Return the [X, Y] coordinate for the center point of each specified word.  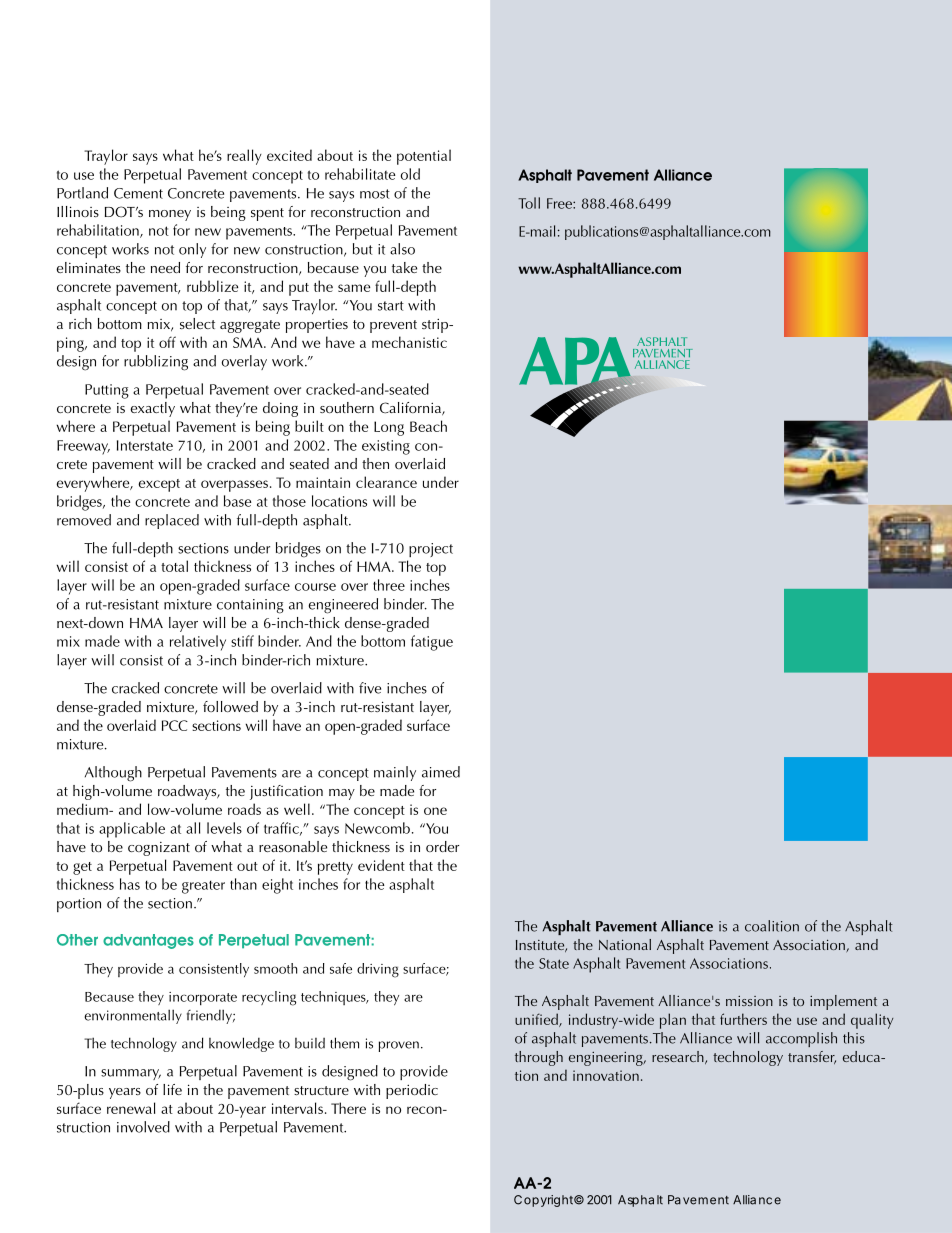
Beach [428, 426]
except [159, 485]
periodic [412, 1091]
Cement [138, 193]
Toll [529, 203]
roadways [188, 792]
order [442, 846]
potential [424, 157]
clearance [386, 482]
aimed [441, 772]
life [172, 1089]
